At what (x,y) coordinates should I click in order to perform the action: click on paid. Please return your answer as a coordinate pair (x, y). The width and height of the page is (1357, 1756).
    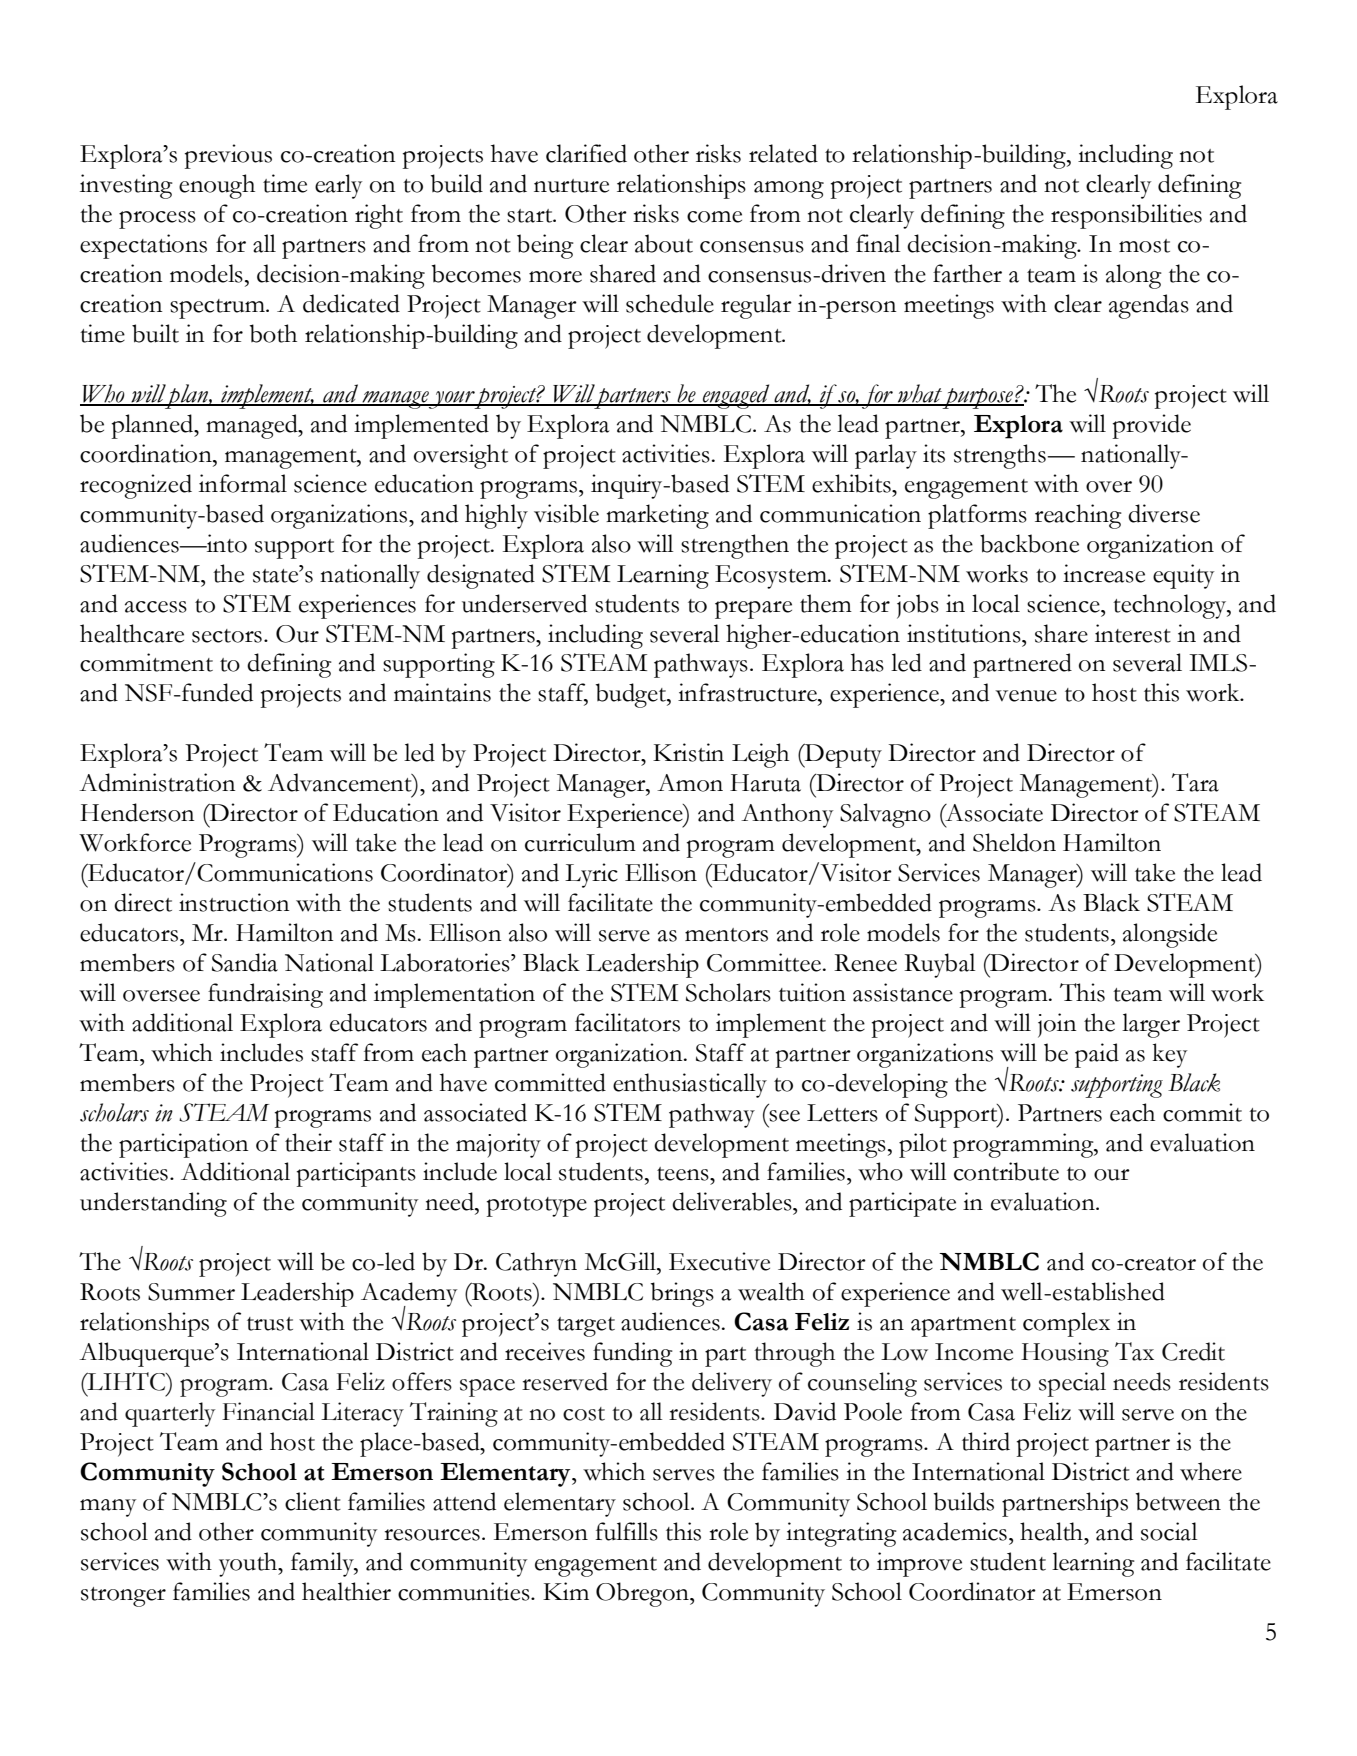
    Looking at the image, I should click on (1097, 1055).
